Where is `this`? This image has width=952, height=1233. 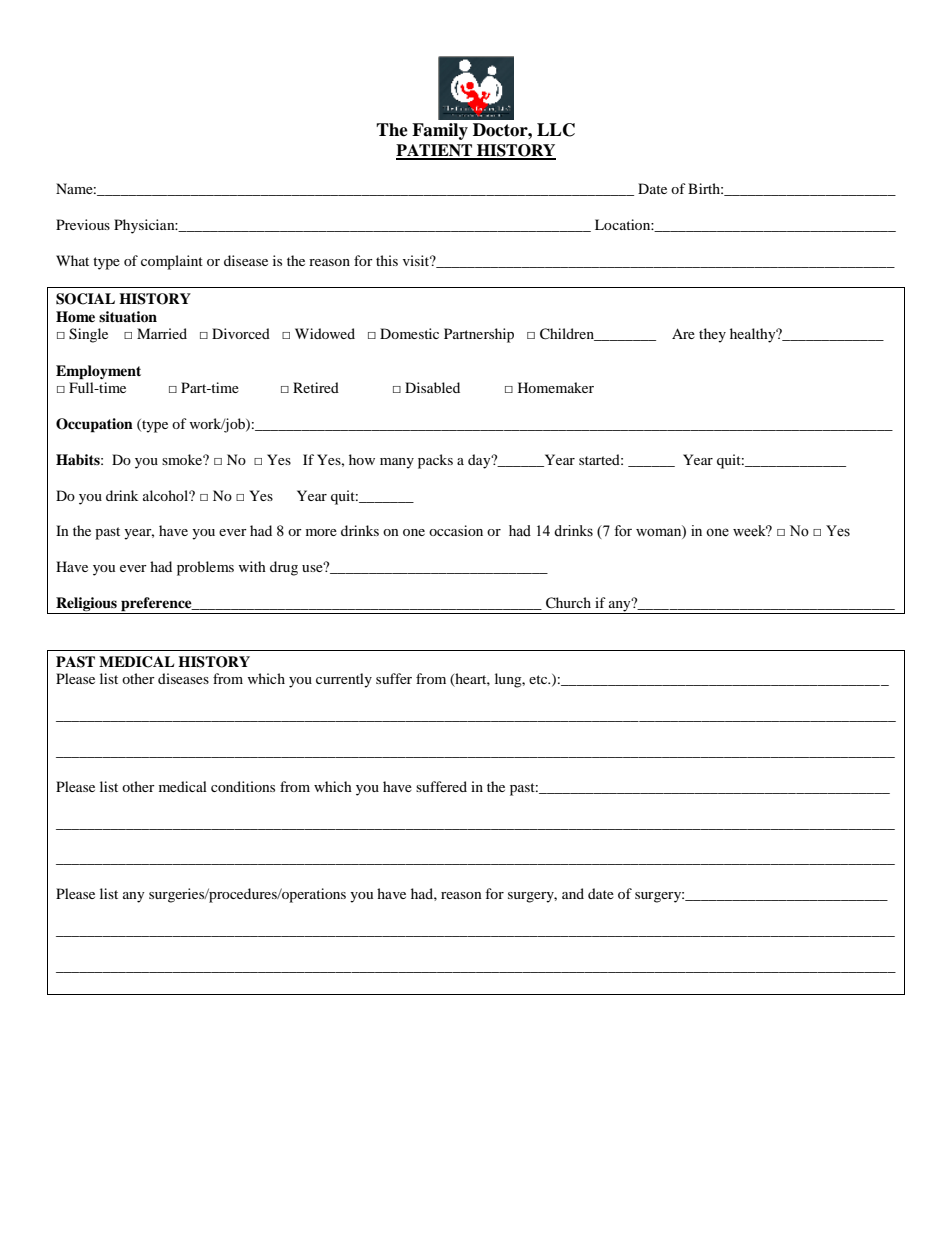 this is located at coordinates (387, 260).
